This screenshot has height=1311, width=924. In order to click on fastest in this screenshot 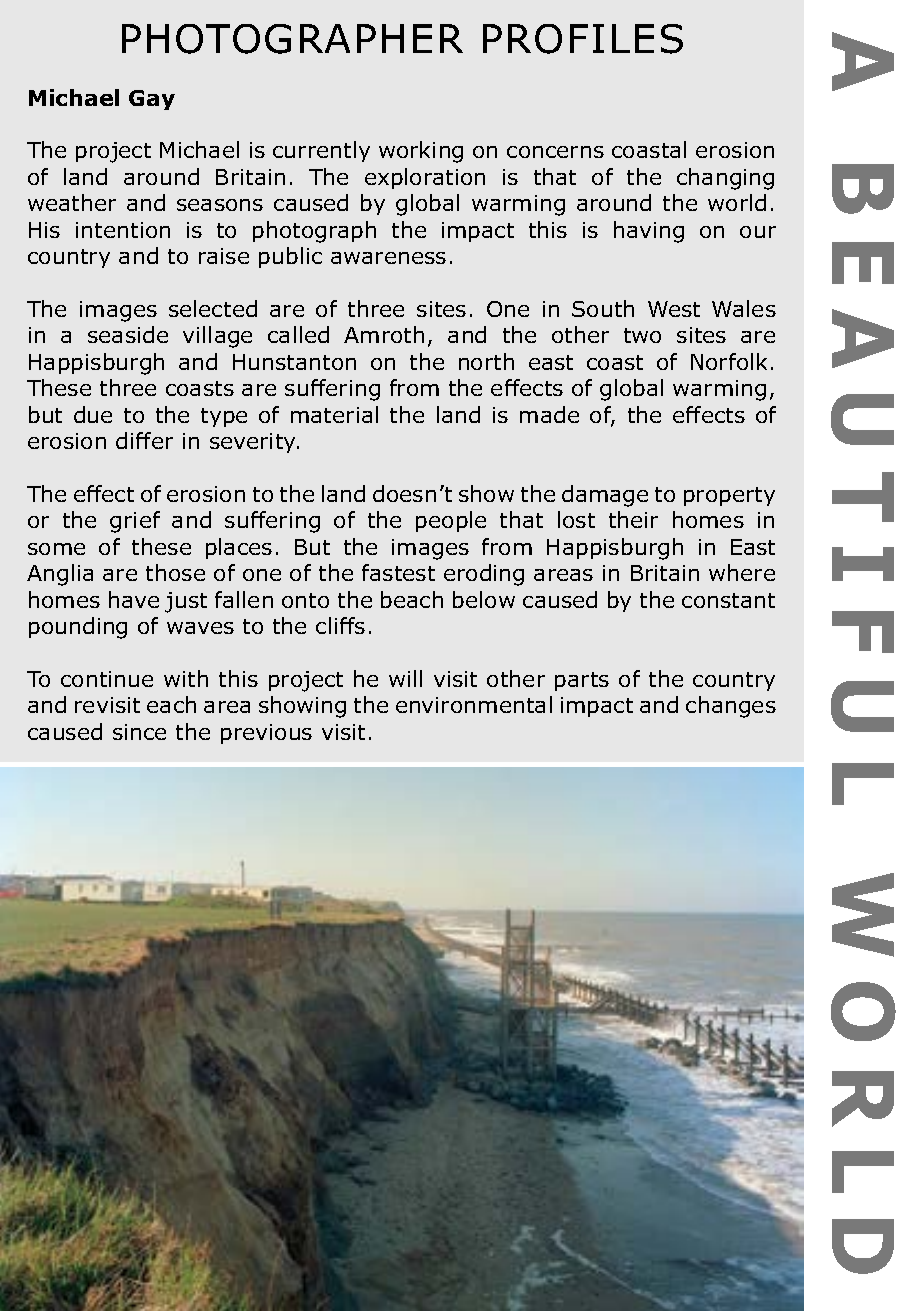, I will do `click(398, 572)`.
